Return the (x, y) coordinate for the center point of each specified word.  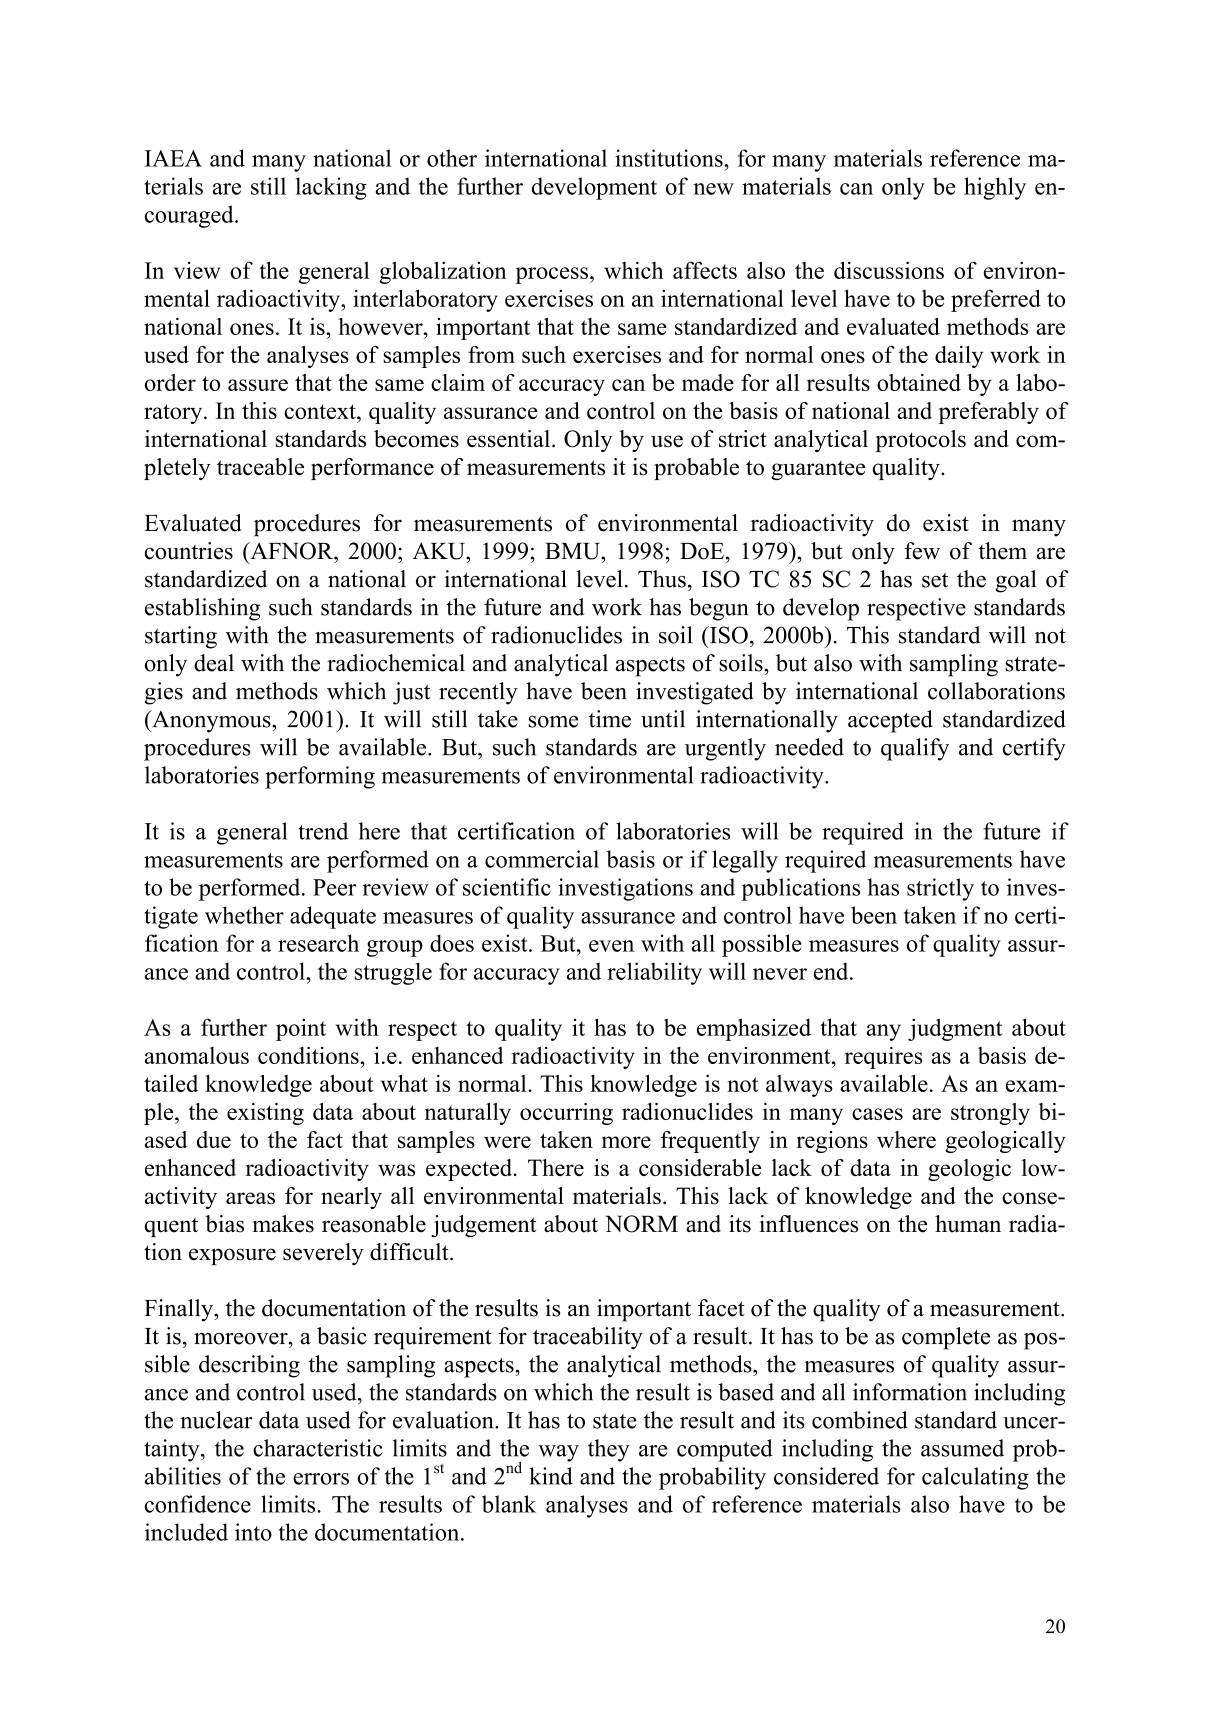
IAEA (173, 158)
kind (551, 1476)
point (301, 1029)
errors (321, 1479)
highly (995, 188)
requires (884, 1057)
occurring (566, 1114)
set (935, 580)
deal (214, 663)
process (551, 275)
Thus (662, 579)
